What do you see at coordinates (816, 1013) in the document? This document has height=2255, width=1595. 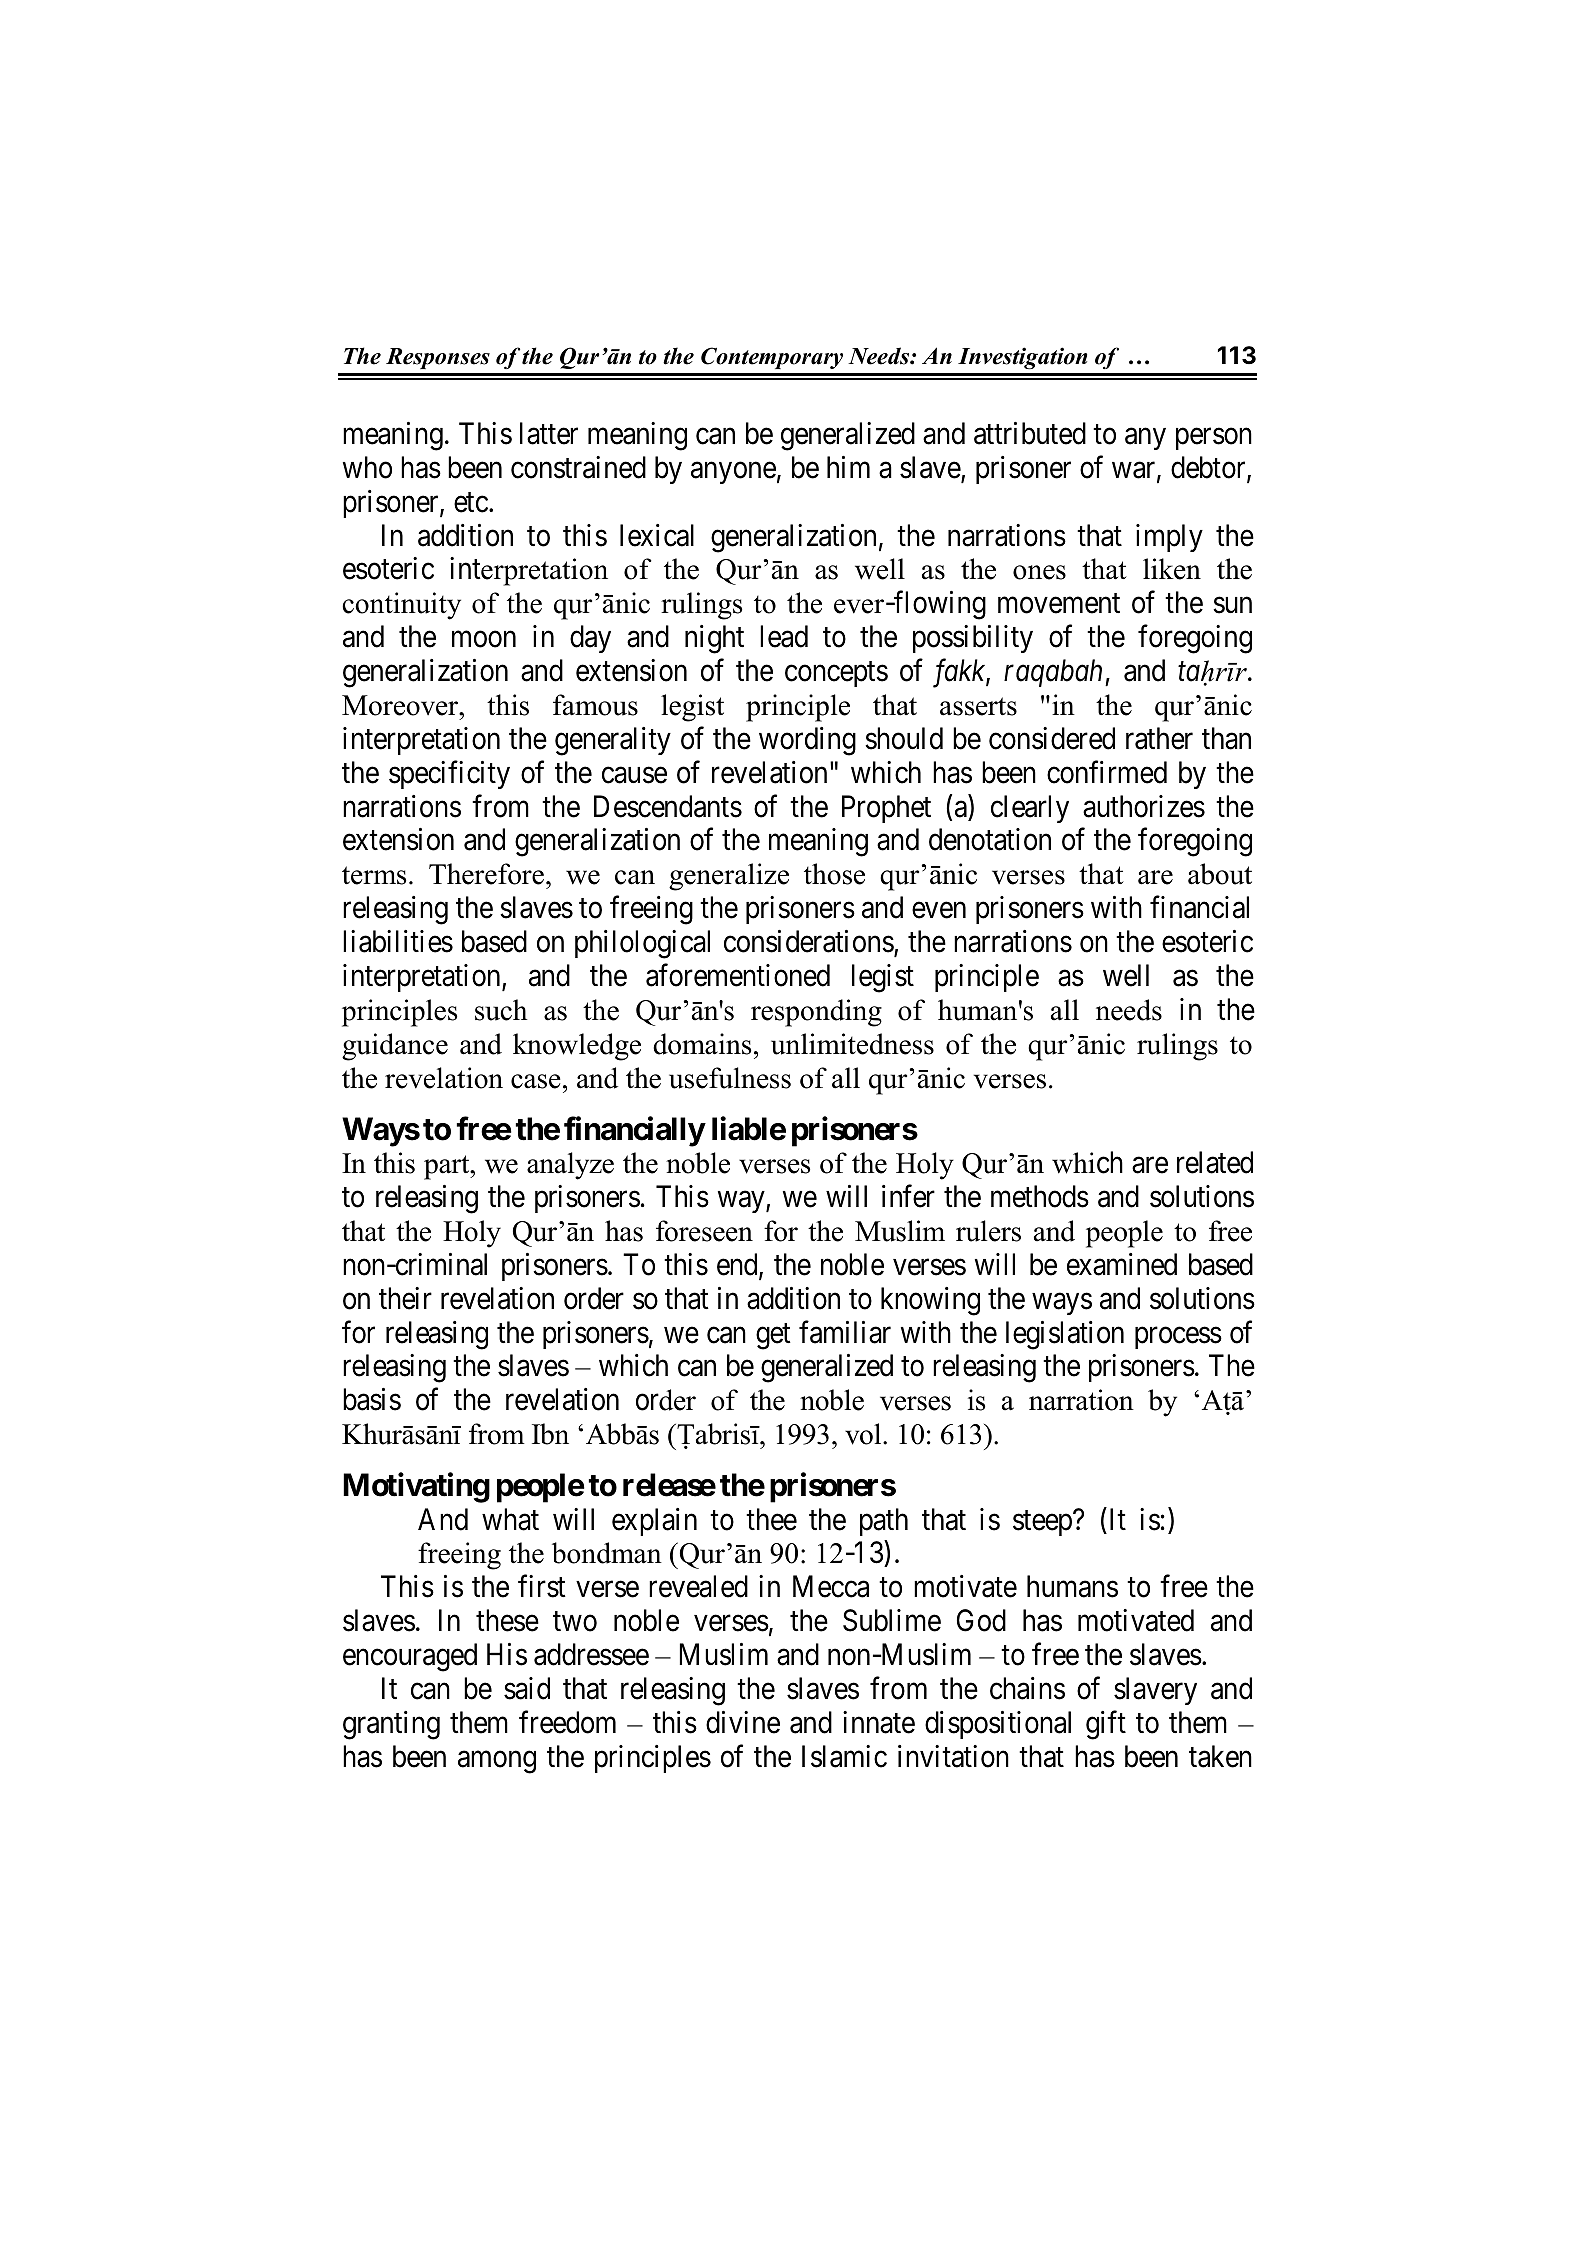 I see `responding` at bounding box center [816, 1013].
